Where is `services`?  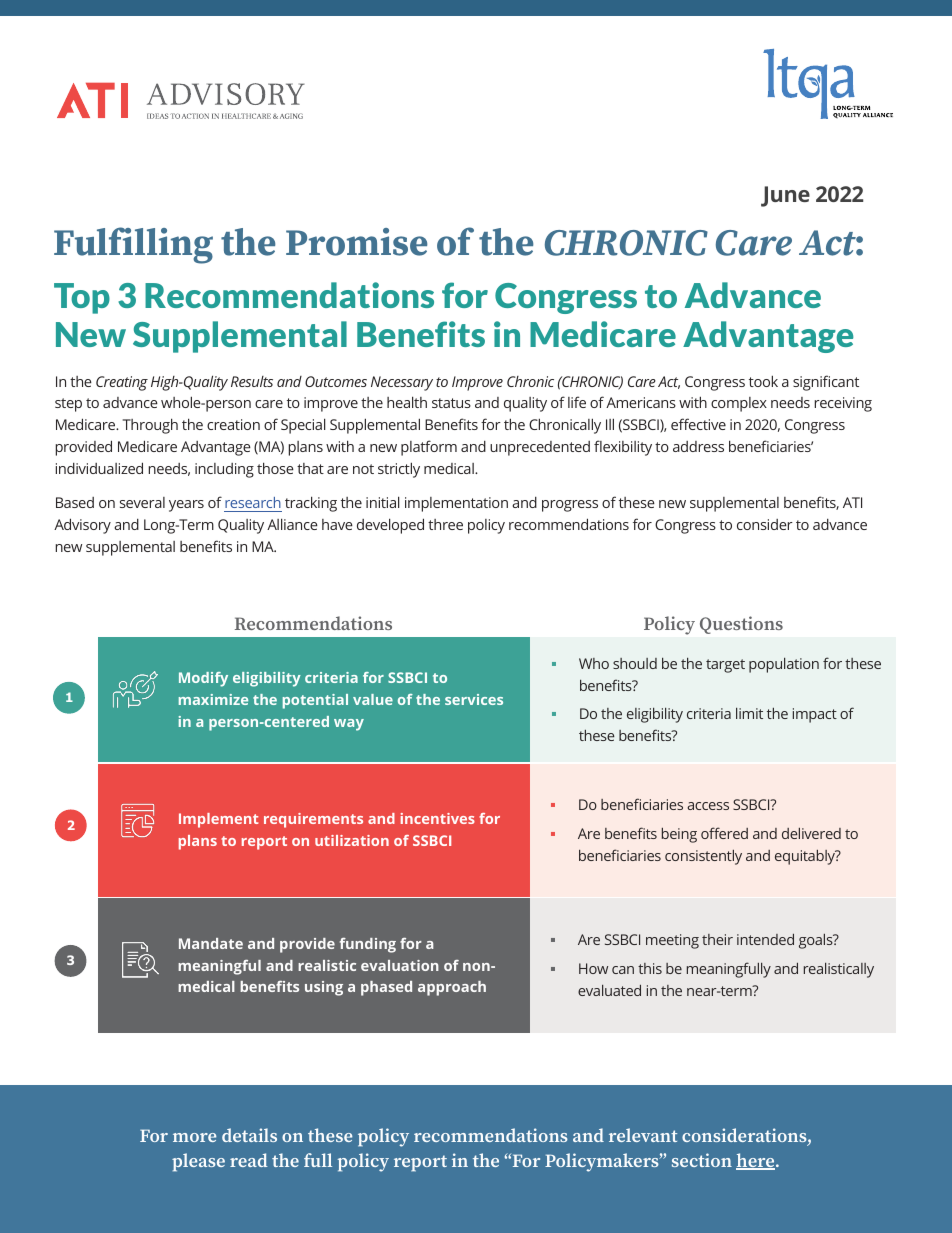
services is located at coordinates (474, 699).
